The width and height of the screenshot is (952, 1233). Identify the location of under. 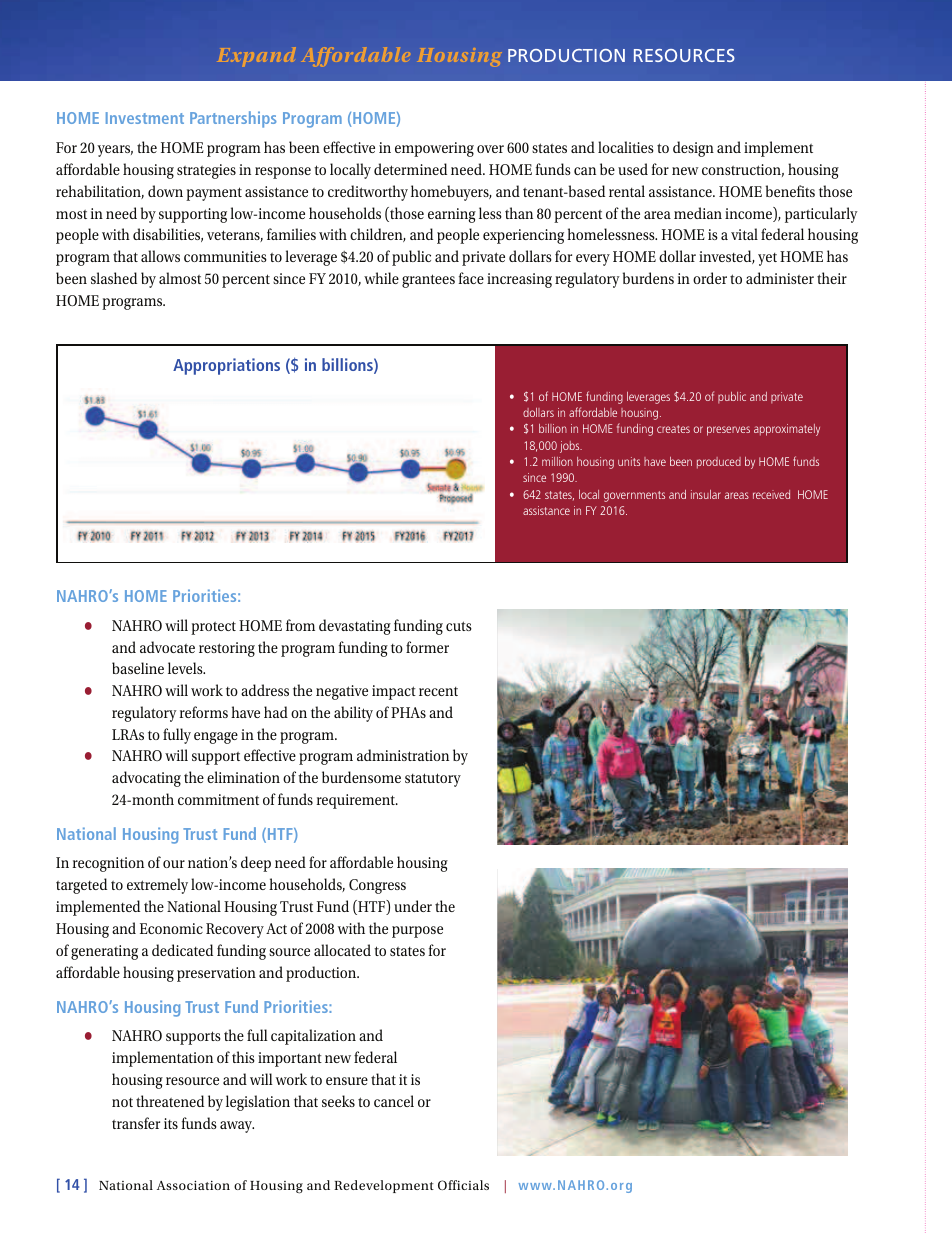
(413, 906).
